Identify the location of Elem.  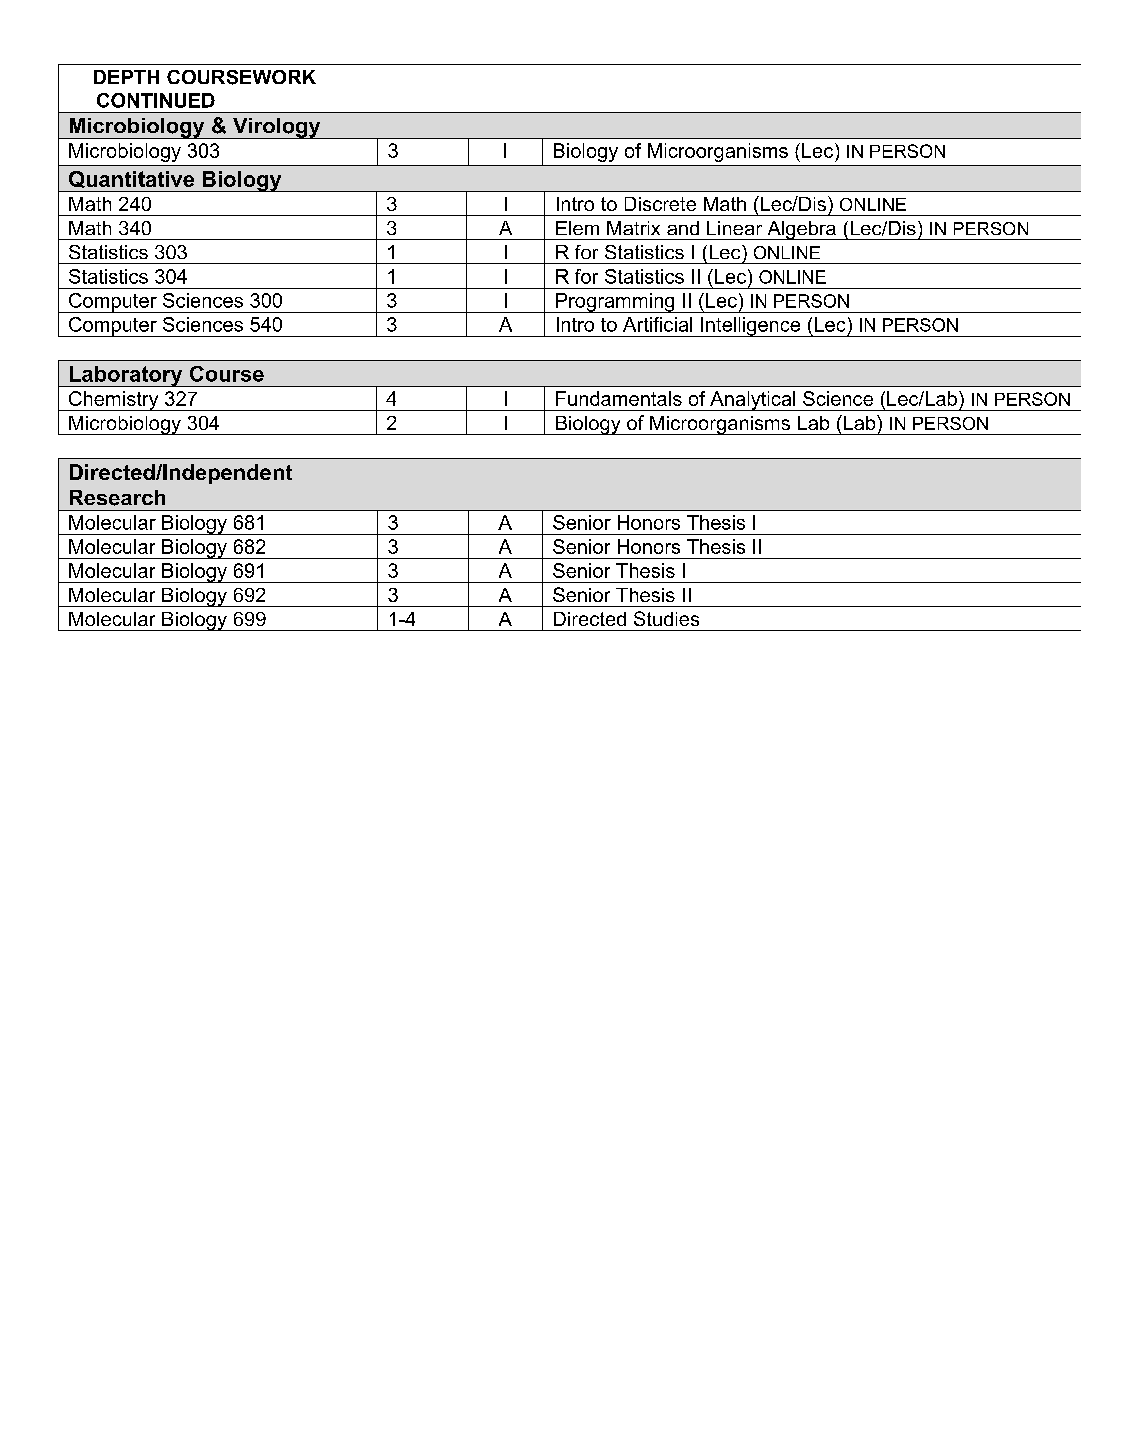
(577, 228).
